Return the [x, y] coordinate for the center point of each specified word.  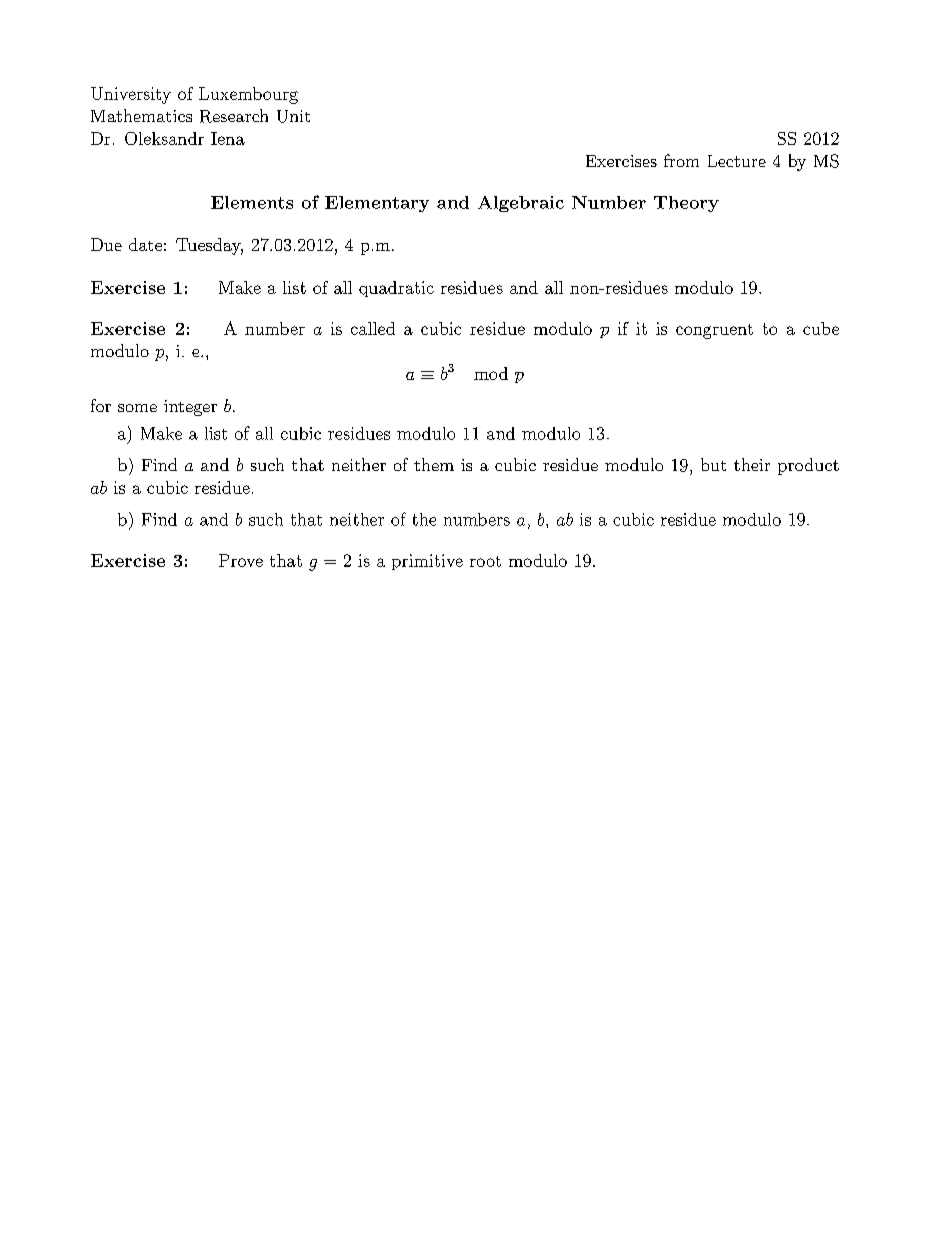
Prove [241, 560]
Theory [686, 204]
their [752, 464]
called [373, 328]
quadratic [396, 289]
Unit [293, 116]
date [145, 244]
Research [234, 116]
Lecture [737, 161]
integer [190, 408]
